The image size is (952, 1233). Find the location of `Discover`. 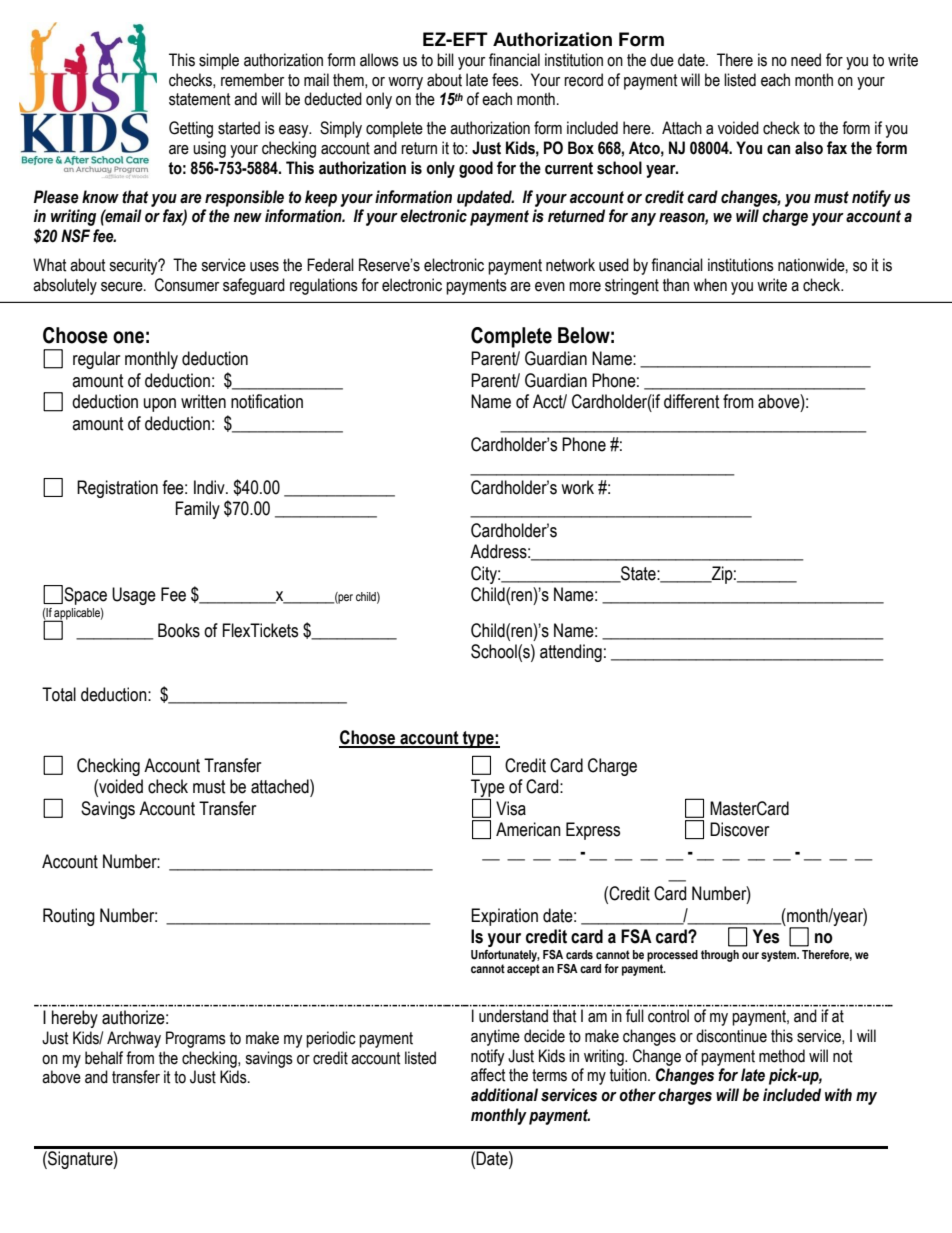

Discover is located at coordinates (739, 829).
